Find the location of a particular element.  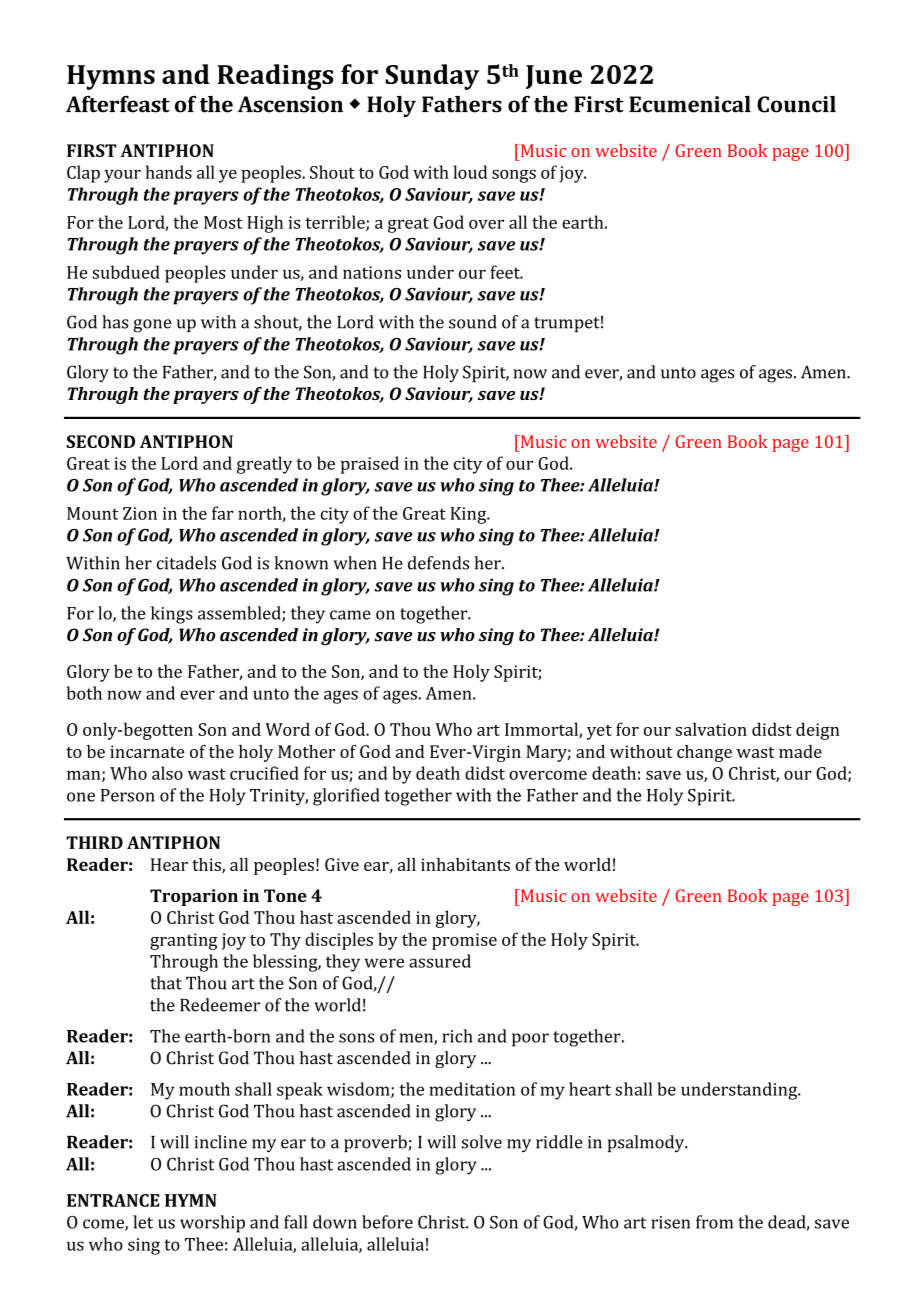

solve is located at coordinates (482, 1142).
